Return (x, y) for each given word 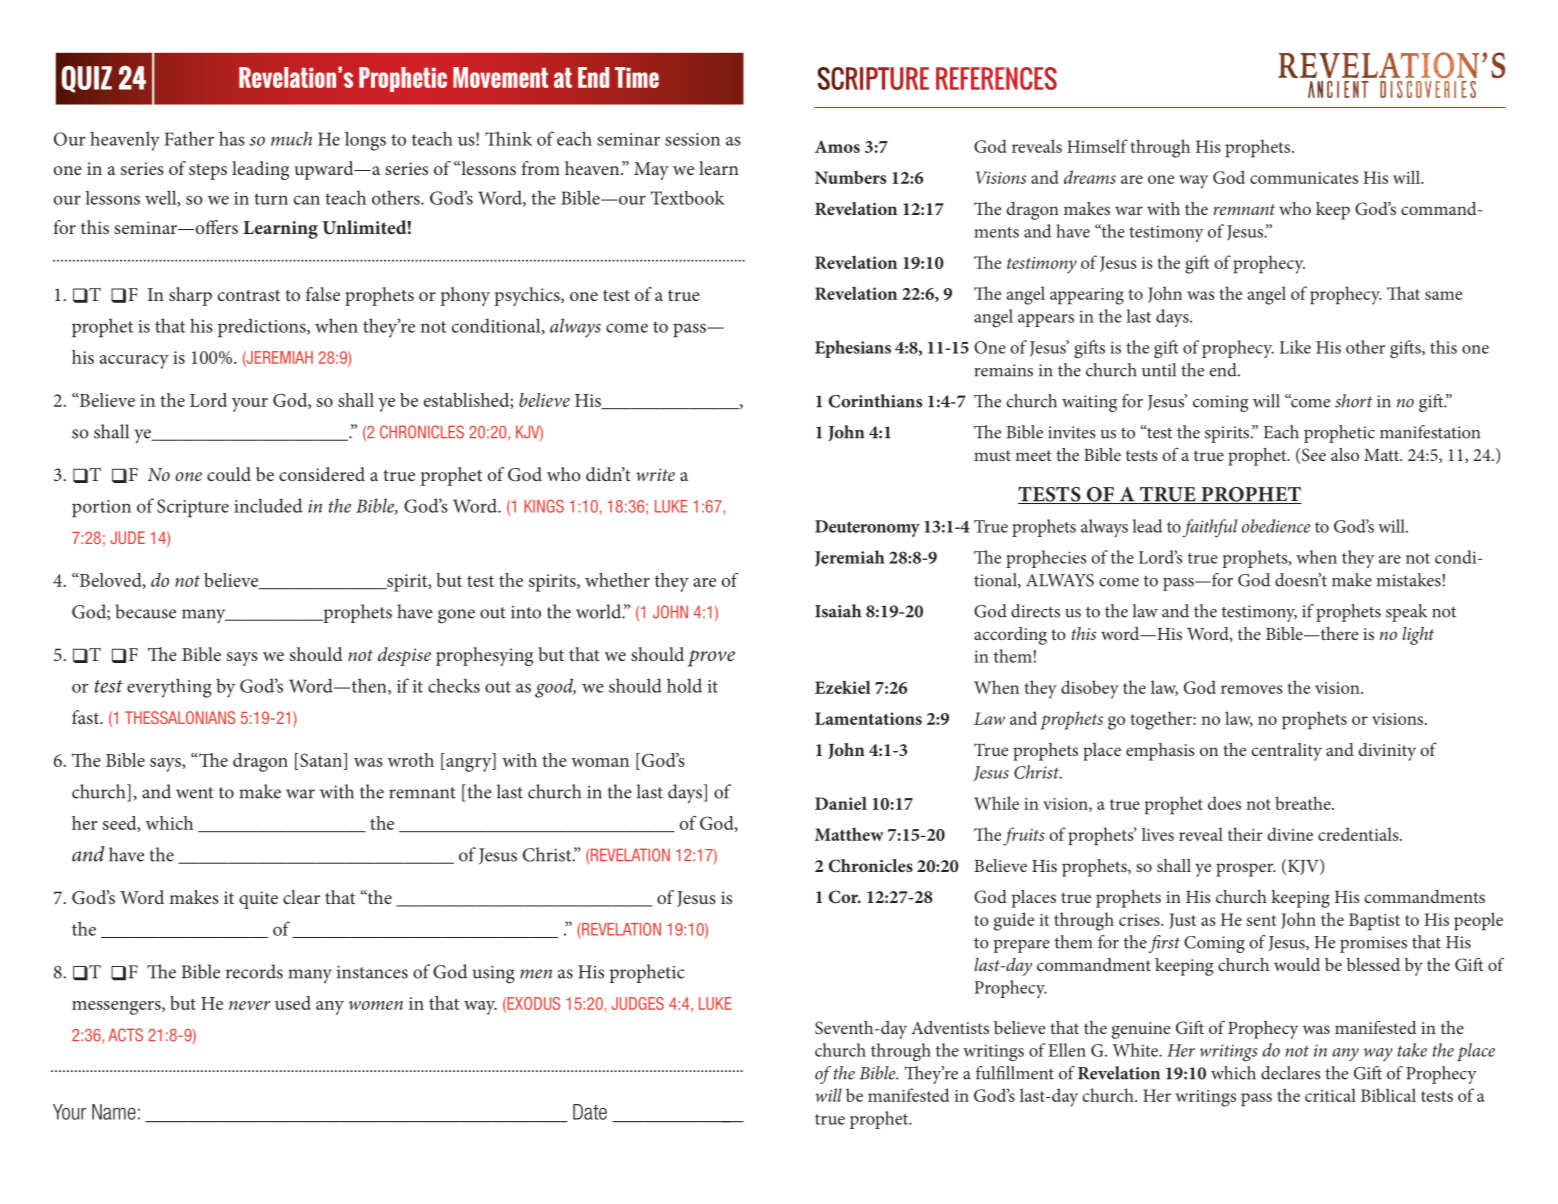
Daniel (841, 803)
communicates (1304, 178)
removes (1252, 689)
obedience (1276, 526)
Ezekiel (843, 687)
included (268, 505)
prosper (1246, 870)
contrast (249, 295)
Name (114, 1112)
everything (169, 688)
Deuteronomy (867, 528)
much (291, 138)
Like (1295, 347)
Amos (837, 146)
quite (258, 900)
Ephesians (853, 349)
